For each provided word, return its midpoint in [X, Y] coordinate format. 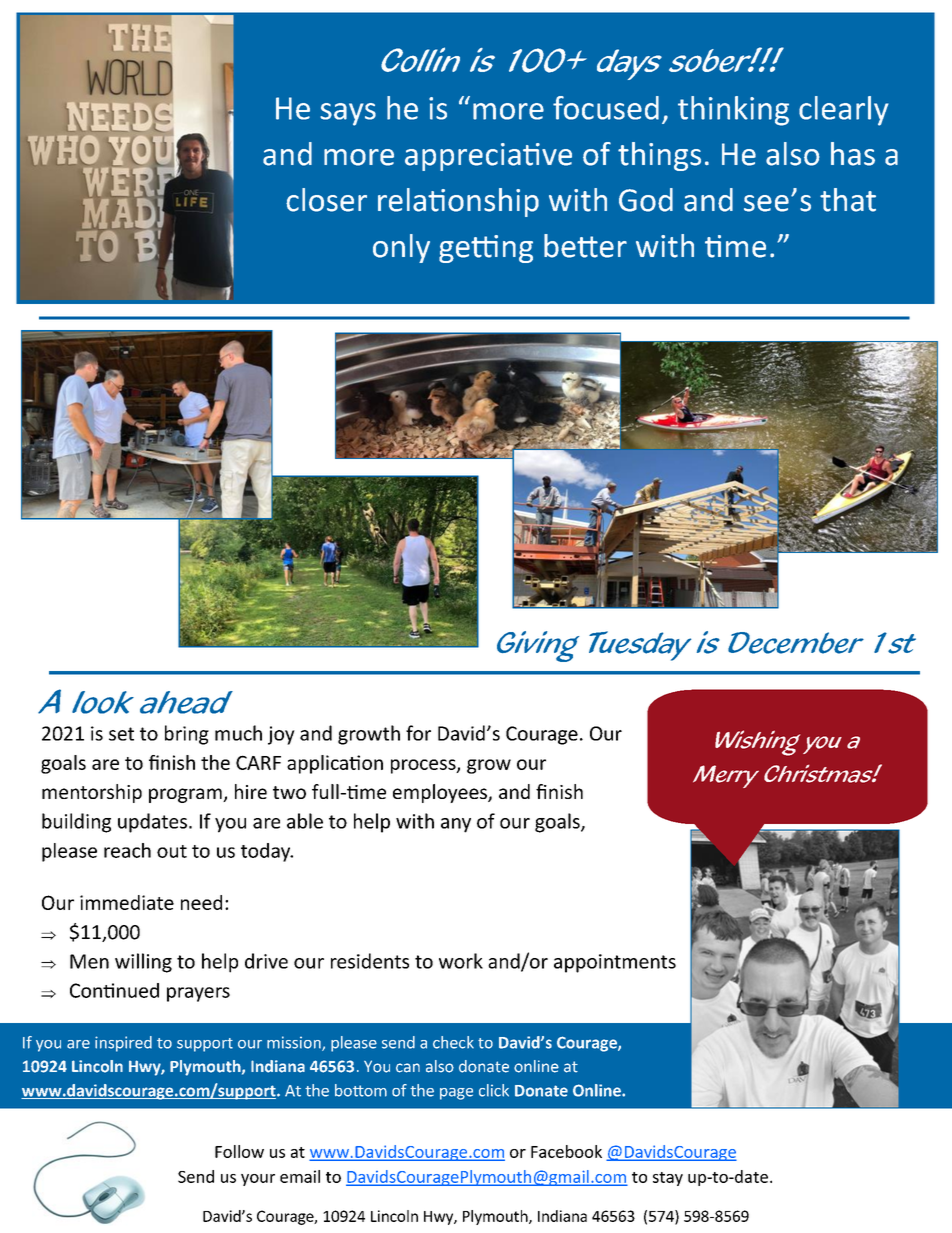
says [348, 114]
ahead [186, 702]
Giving [538, 646]
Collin [420, 59]
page [456, 1094]
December [796, 643]
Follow [239, 1151]
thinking [733, 111]
